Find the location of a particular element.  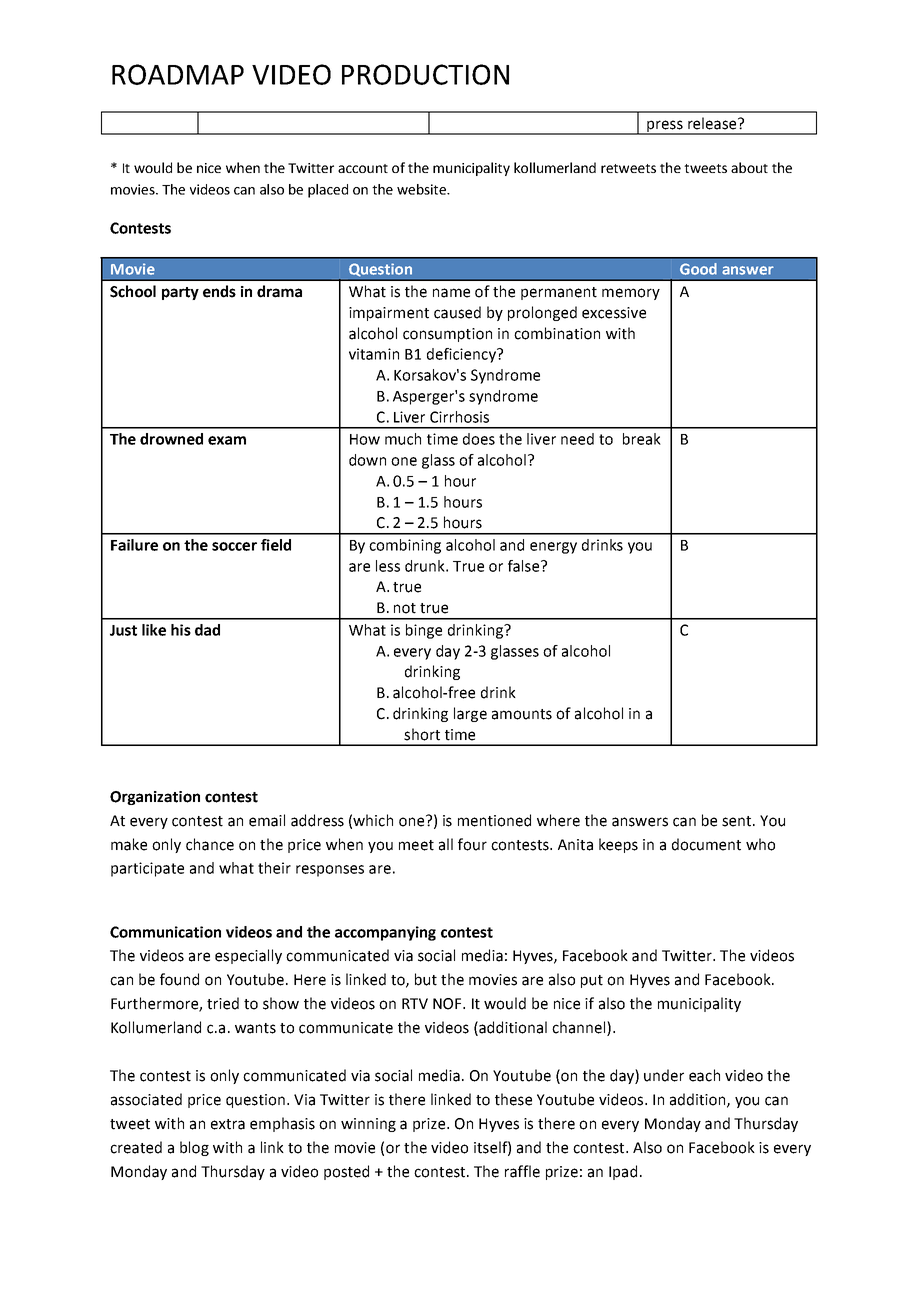

meet is located at coordinates (416, 845).
